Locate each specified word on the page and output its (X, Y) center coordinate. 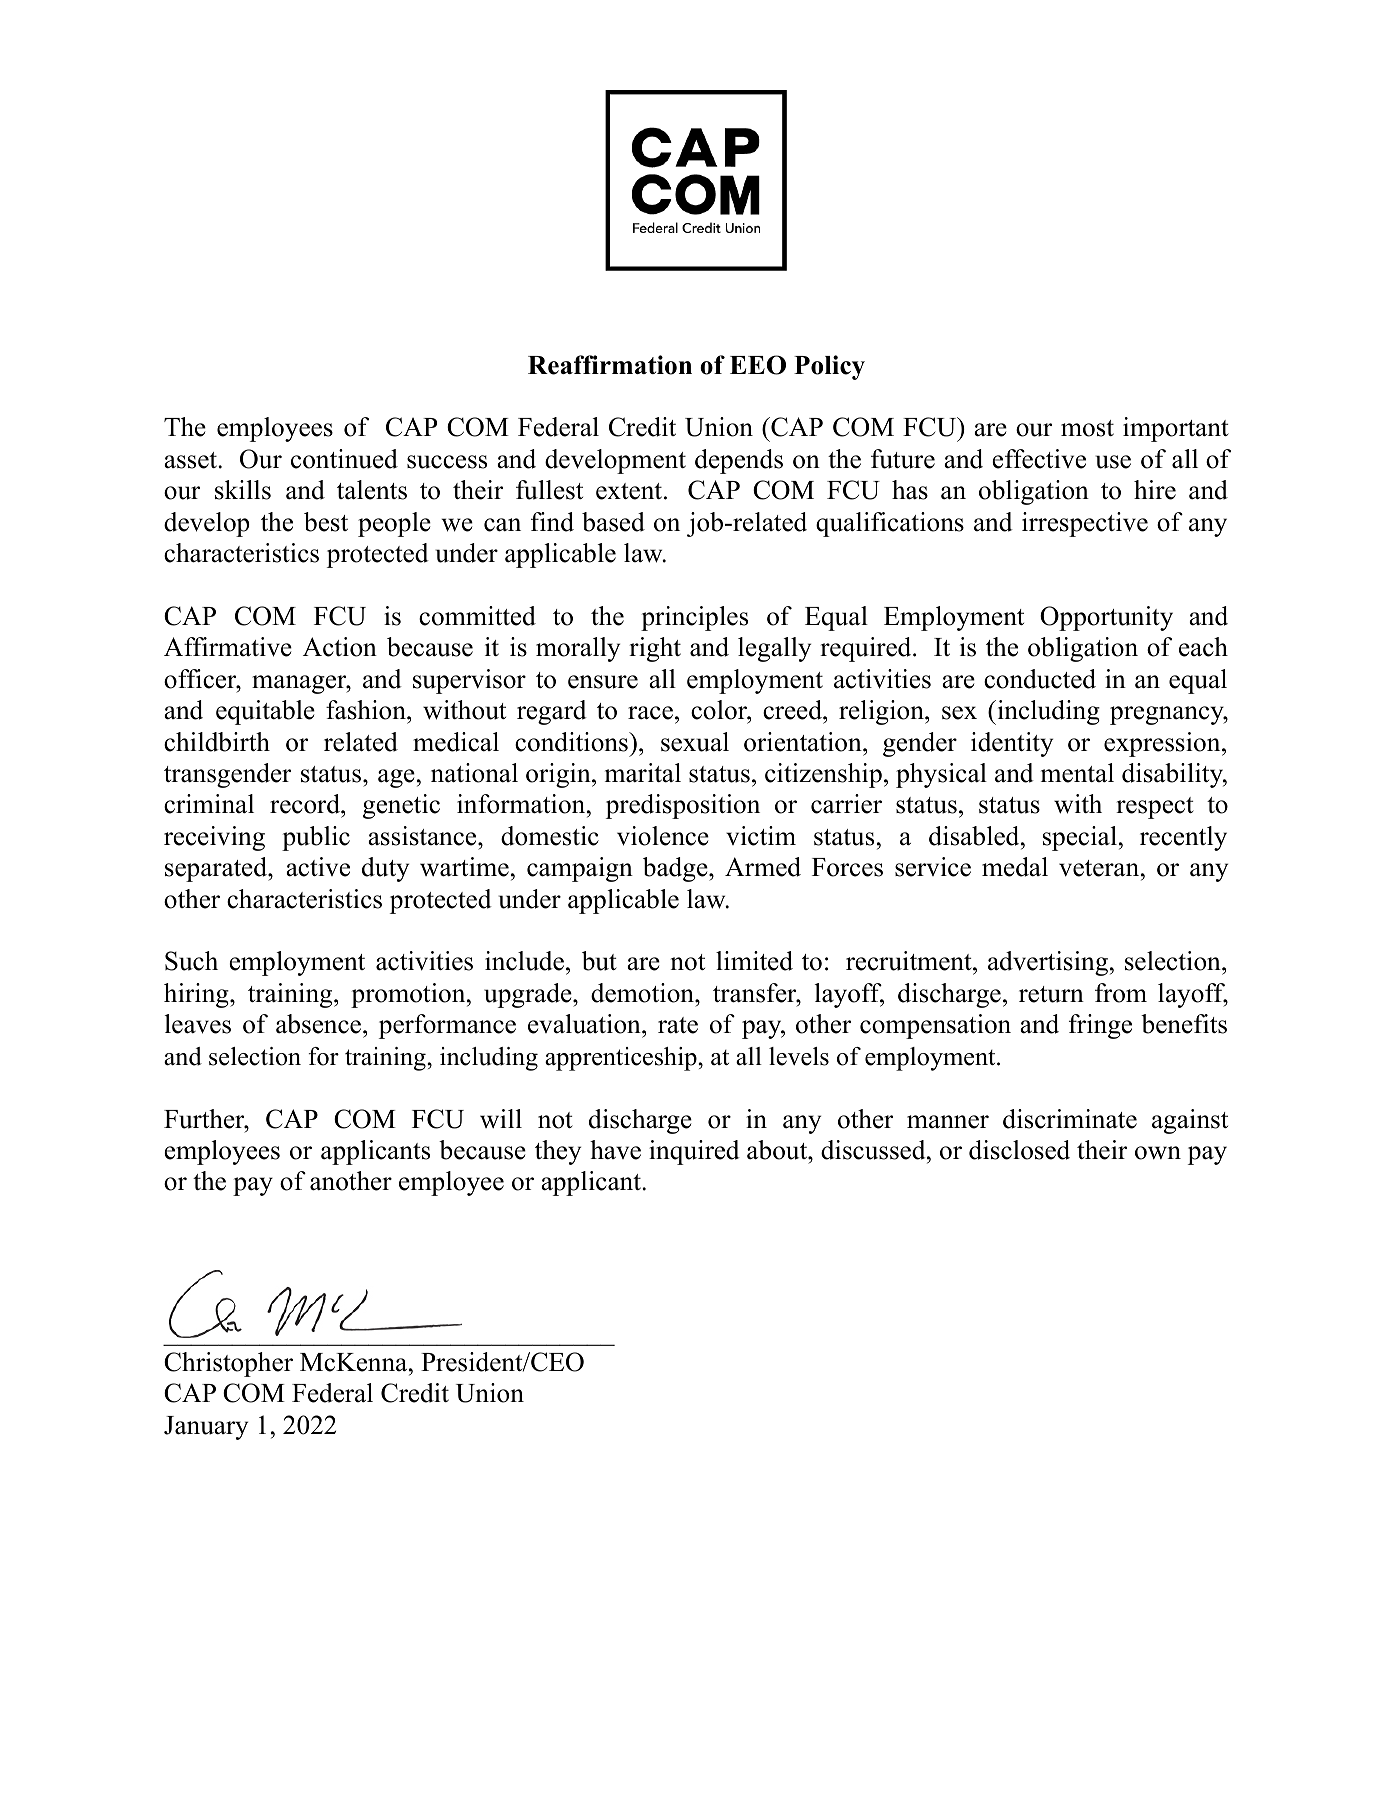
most (1087, 428)
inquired (694, 1152)
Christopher (228, 1364)
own (1158, 1153)
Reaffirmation (610, 365)
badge (675, 869)
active (318, 867)
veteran (1099, 868)
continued (344, 459)
